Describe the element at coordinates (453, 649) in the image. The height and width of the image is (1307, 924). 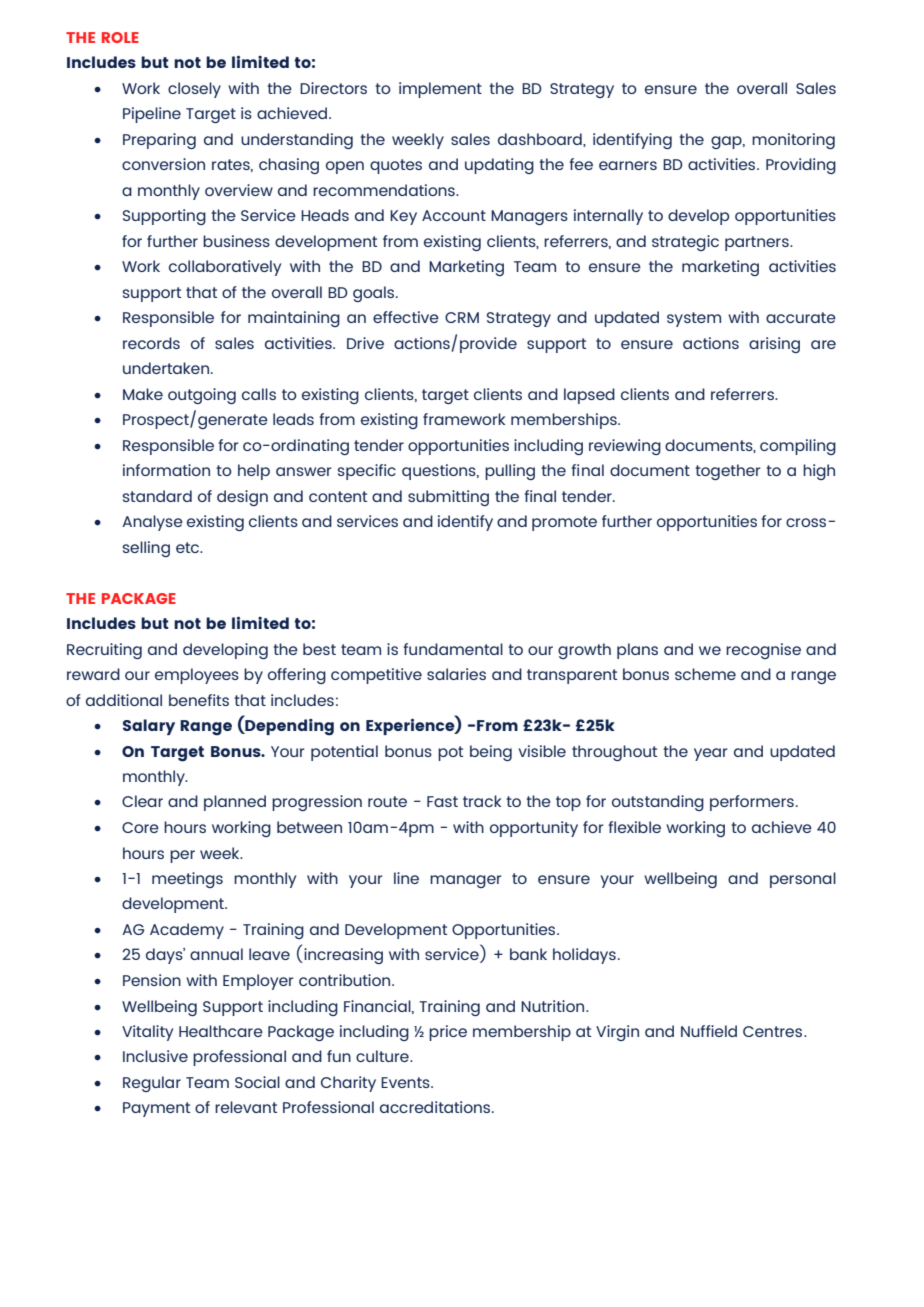
I see `fundamental` at that location.
